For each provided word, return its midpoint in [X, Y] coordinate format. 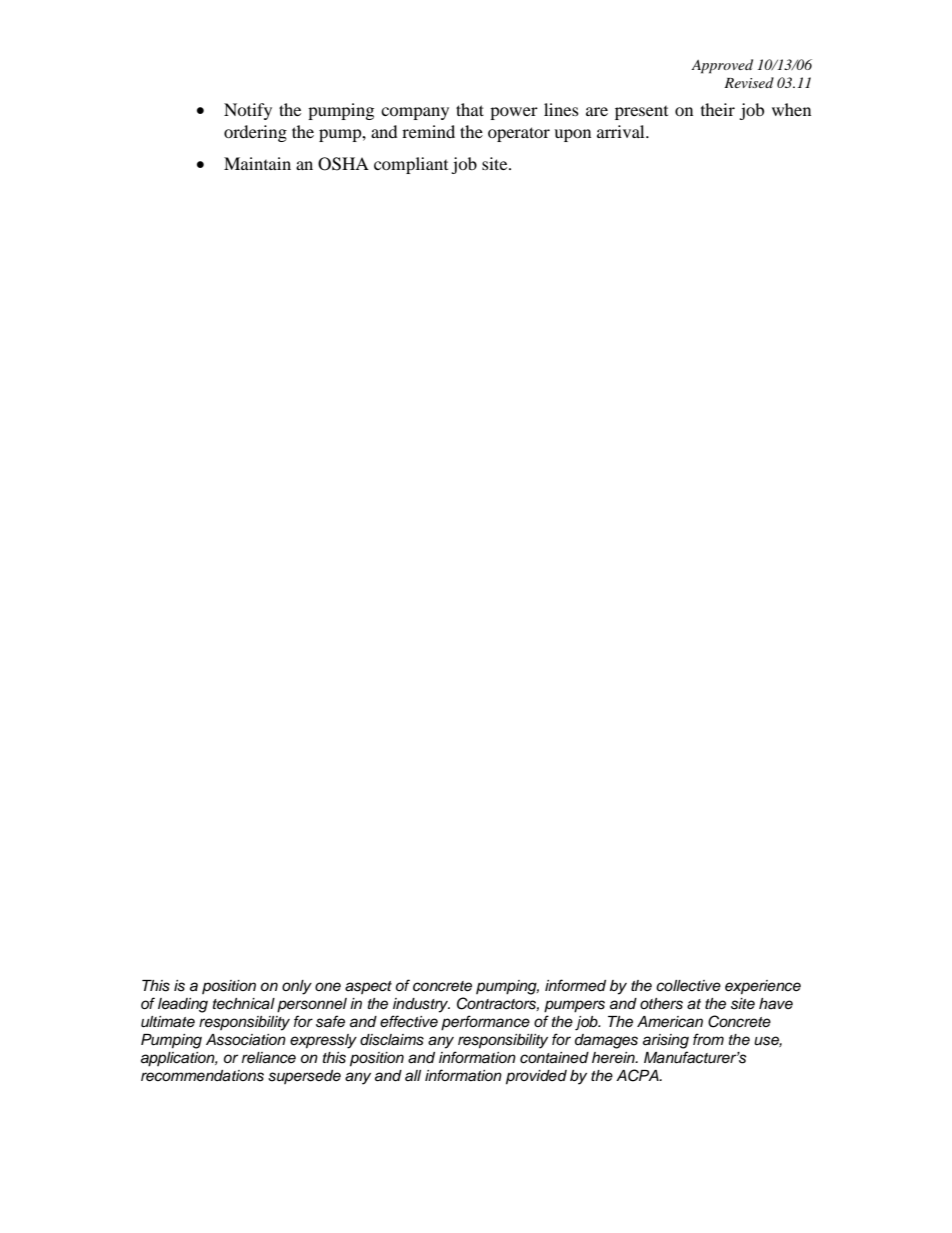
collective [688, 986]
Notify [248, 111]
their [718, 109]
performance [485, 1023]
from [708, 1039]
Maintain [257, 163]
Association [246, 1040]
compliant [411, 165]
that [470, 109]
